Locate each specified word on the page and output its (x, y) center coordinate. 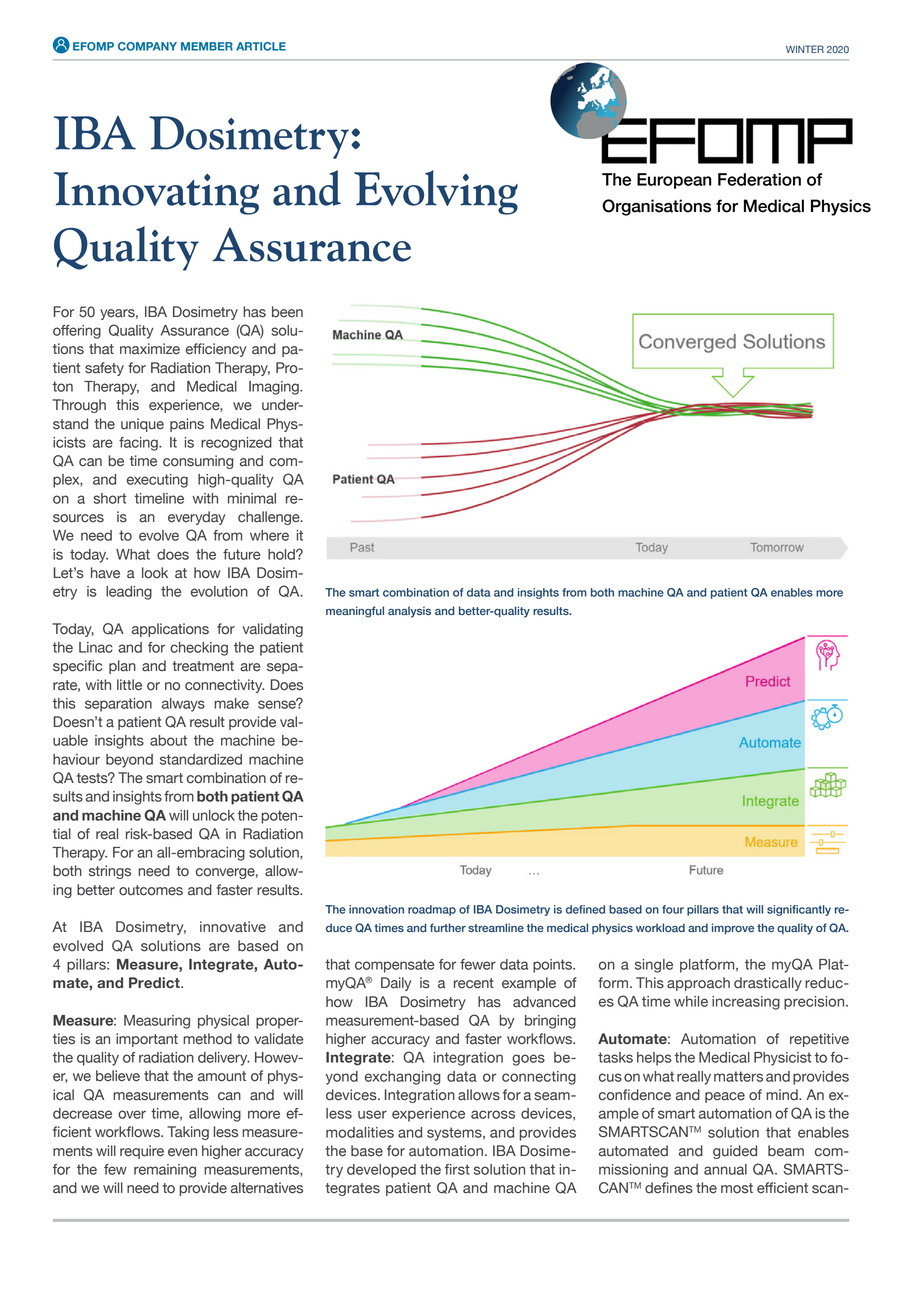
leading (129, 593)
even (182, 1152)
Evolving (436, 192)
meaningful (355, 612)
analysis (409, 612)
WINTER (805, 49)
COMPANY (147, 46)
